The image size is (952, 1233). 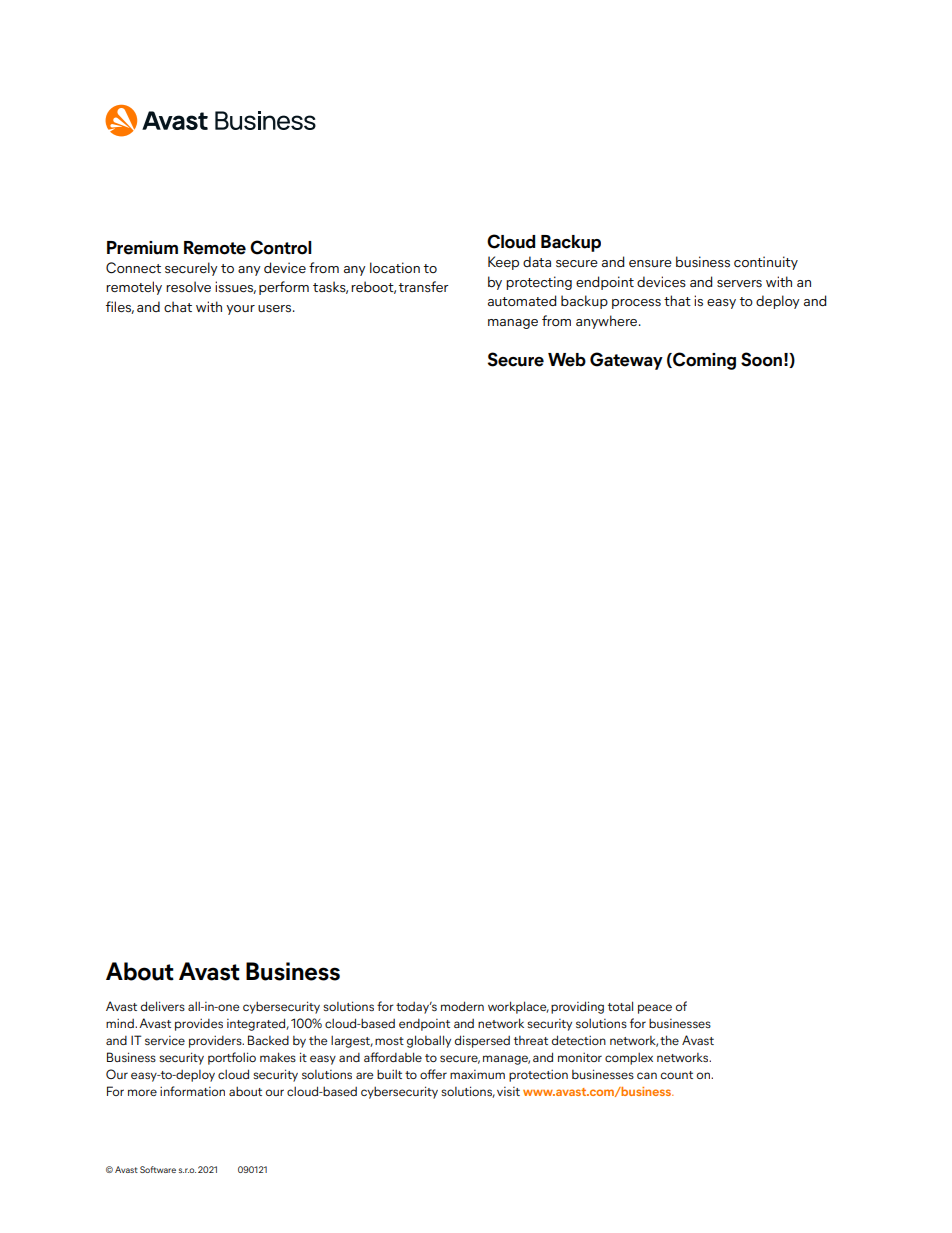 I want to click on modern, so click(x=462, y=1006).
